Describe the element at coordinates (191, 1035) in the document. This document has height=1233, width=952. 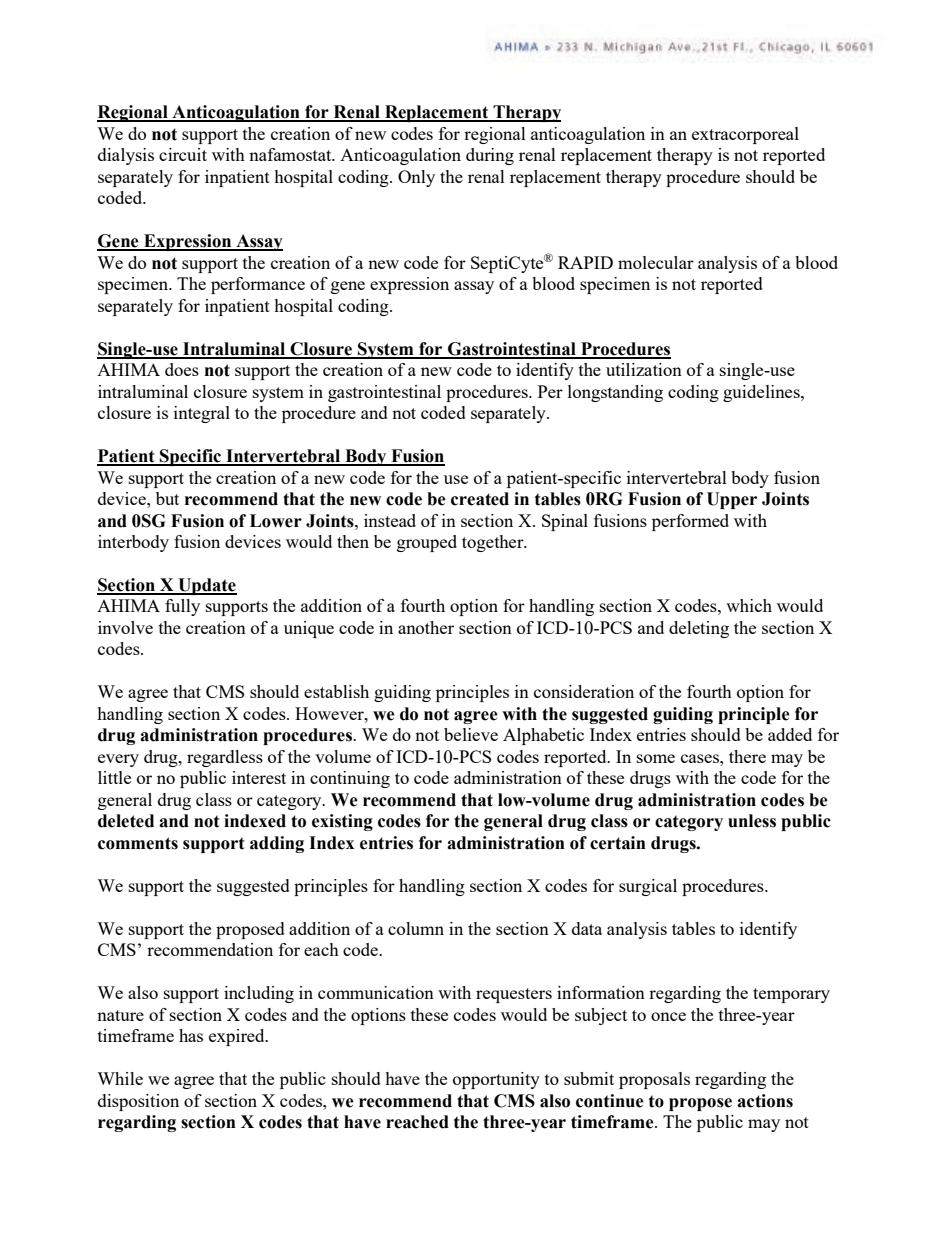
I see `has` at that location.
